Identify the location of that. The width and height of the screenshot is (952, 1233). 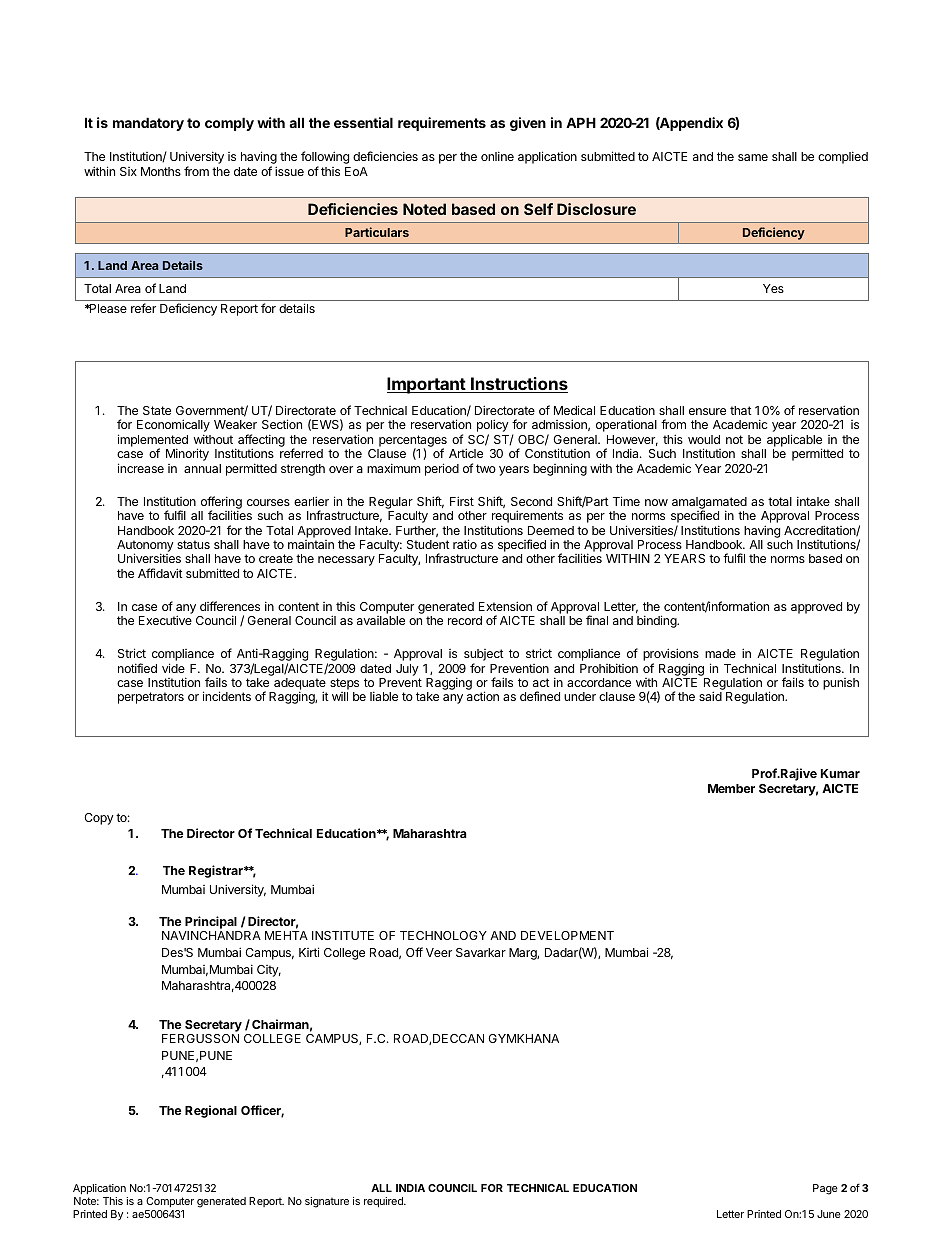
(741, 410).
